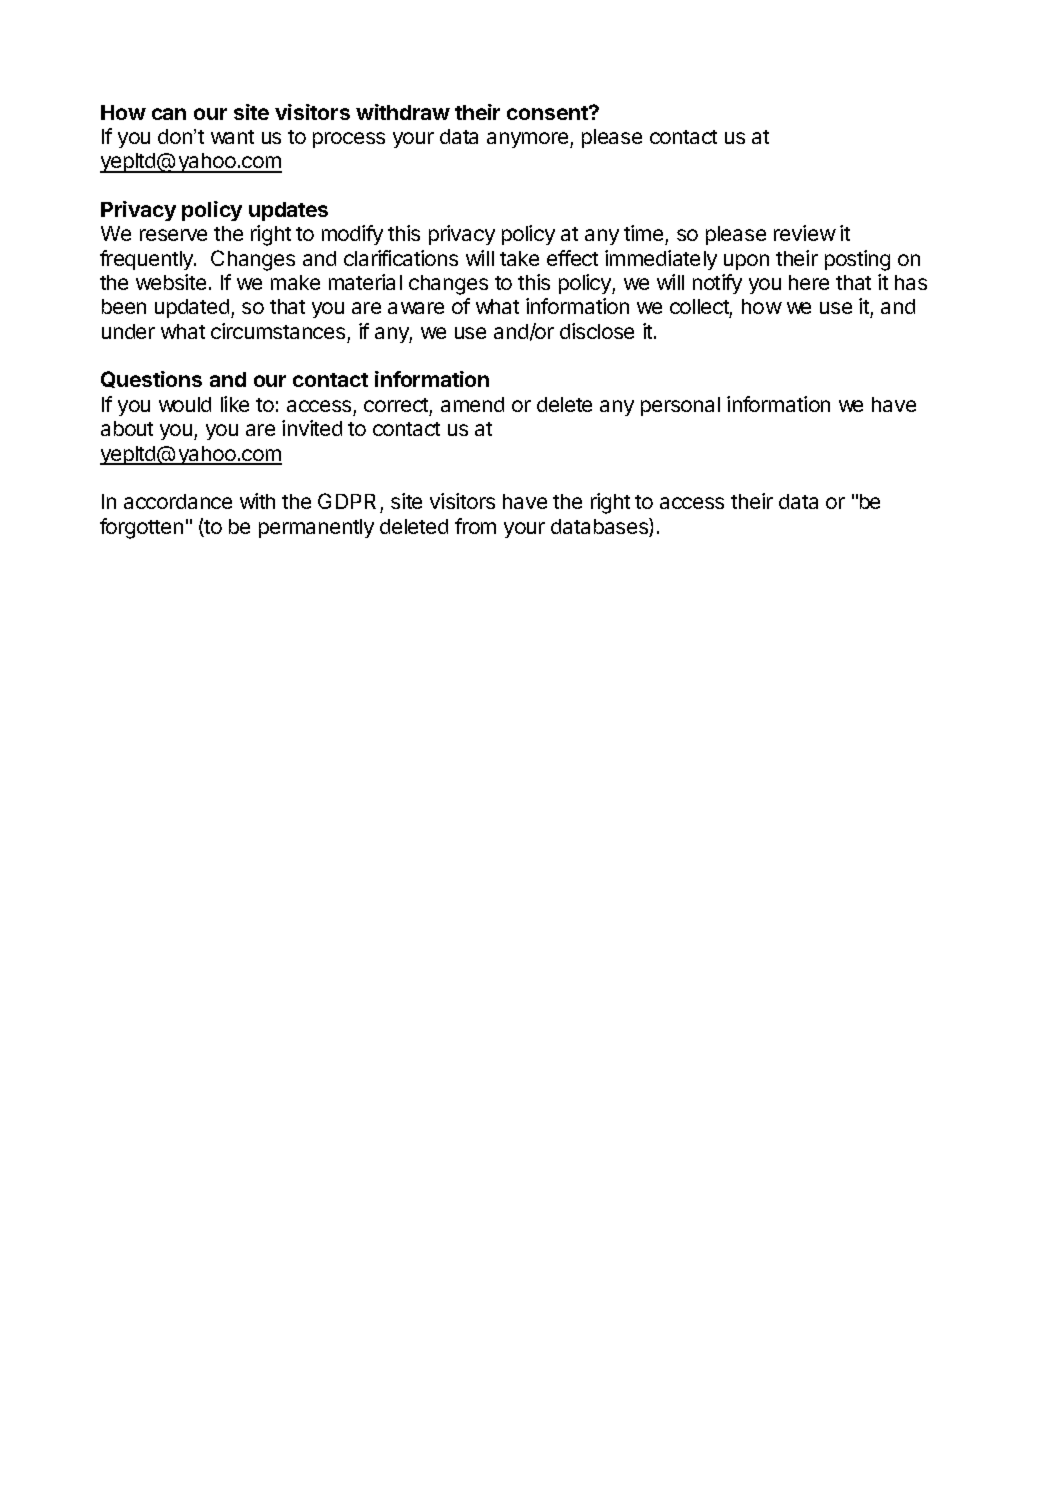 The height and width of the image is (1486, 1051). What do you see at coordinates (548, 113) in the image?
I see `consent` at bounding box center [548, 113].
